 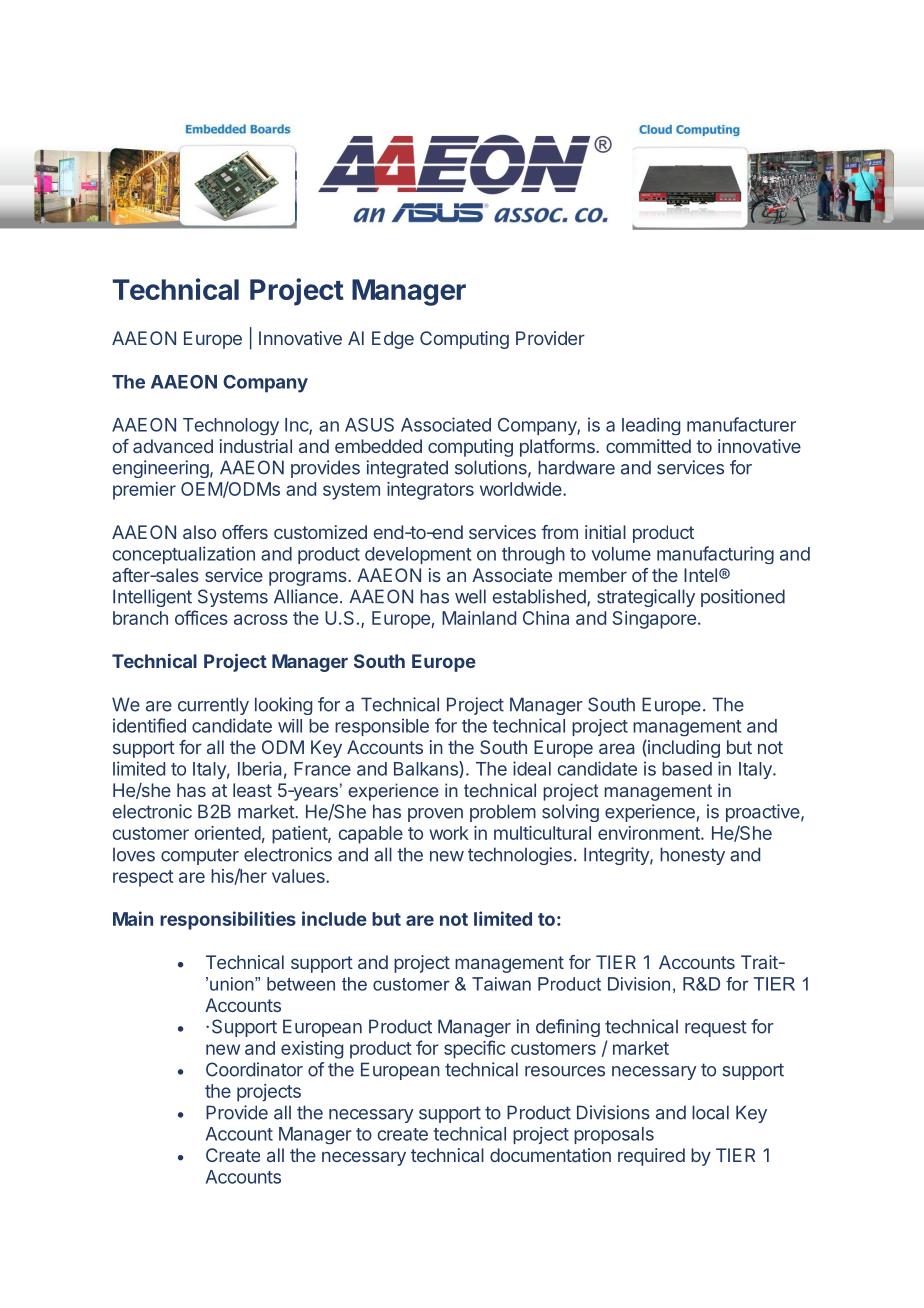 What do you see at coordinates (651, 1157) in the screenshot?
I see `required` at bounding box center [651, 1157].
